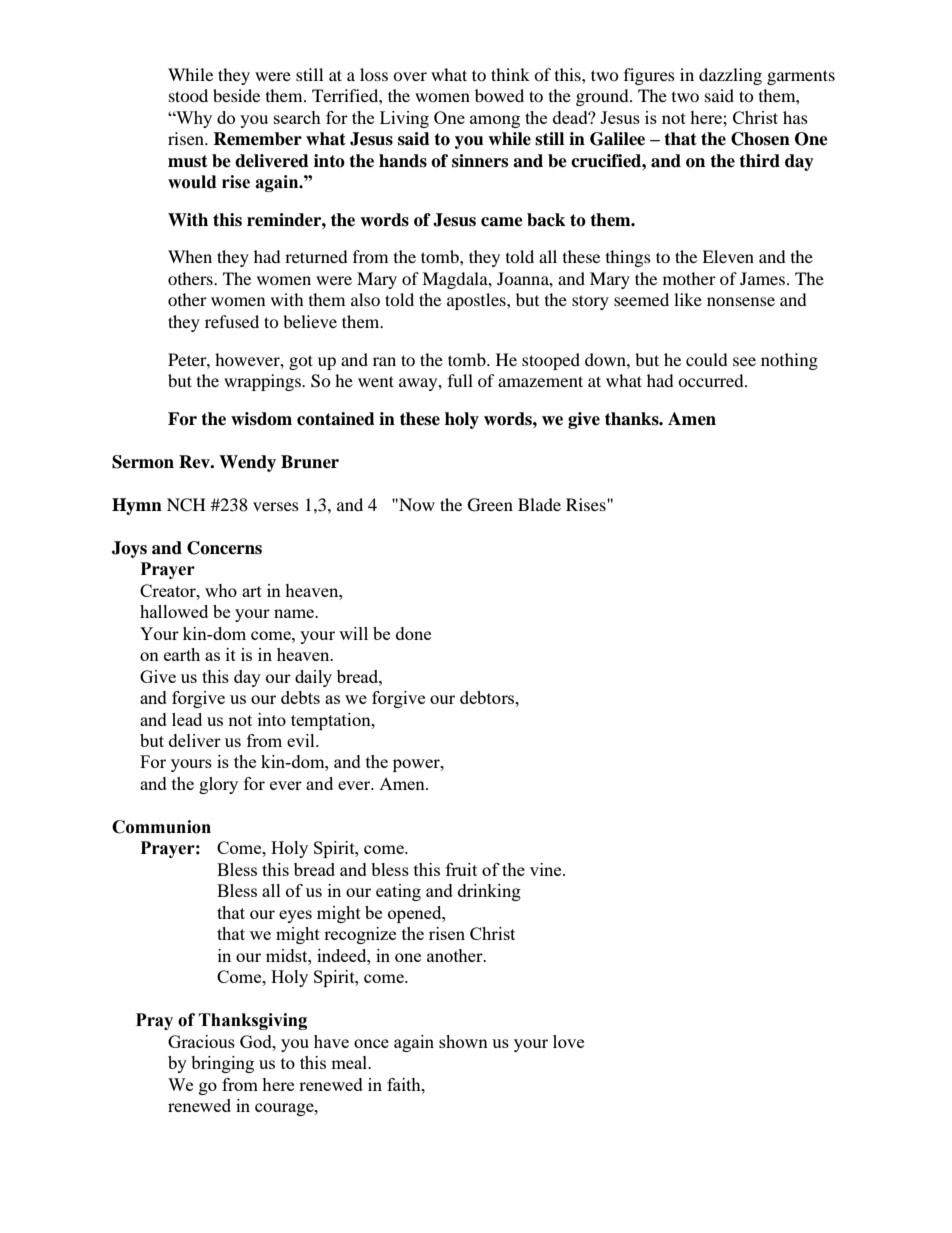 Image resolution: width=952 pixels, height=1233 pixels. Describe the element at coordinates (461, 869) in the image. I see `fruit` at that location.
